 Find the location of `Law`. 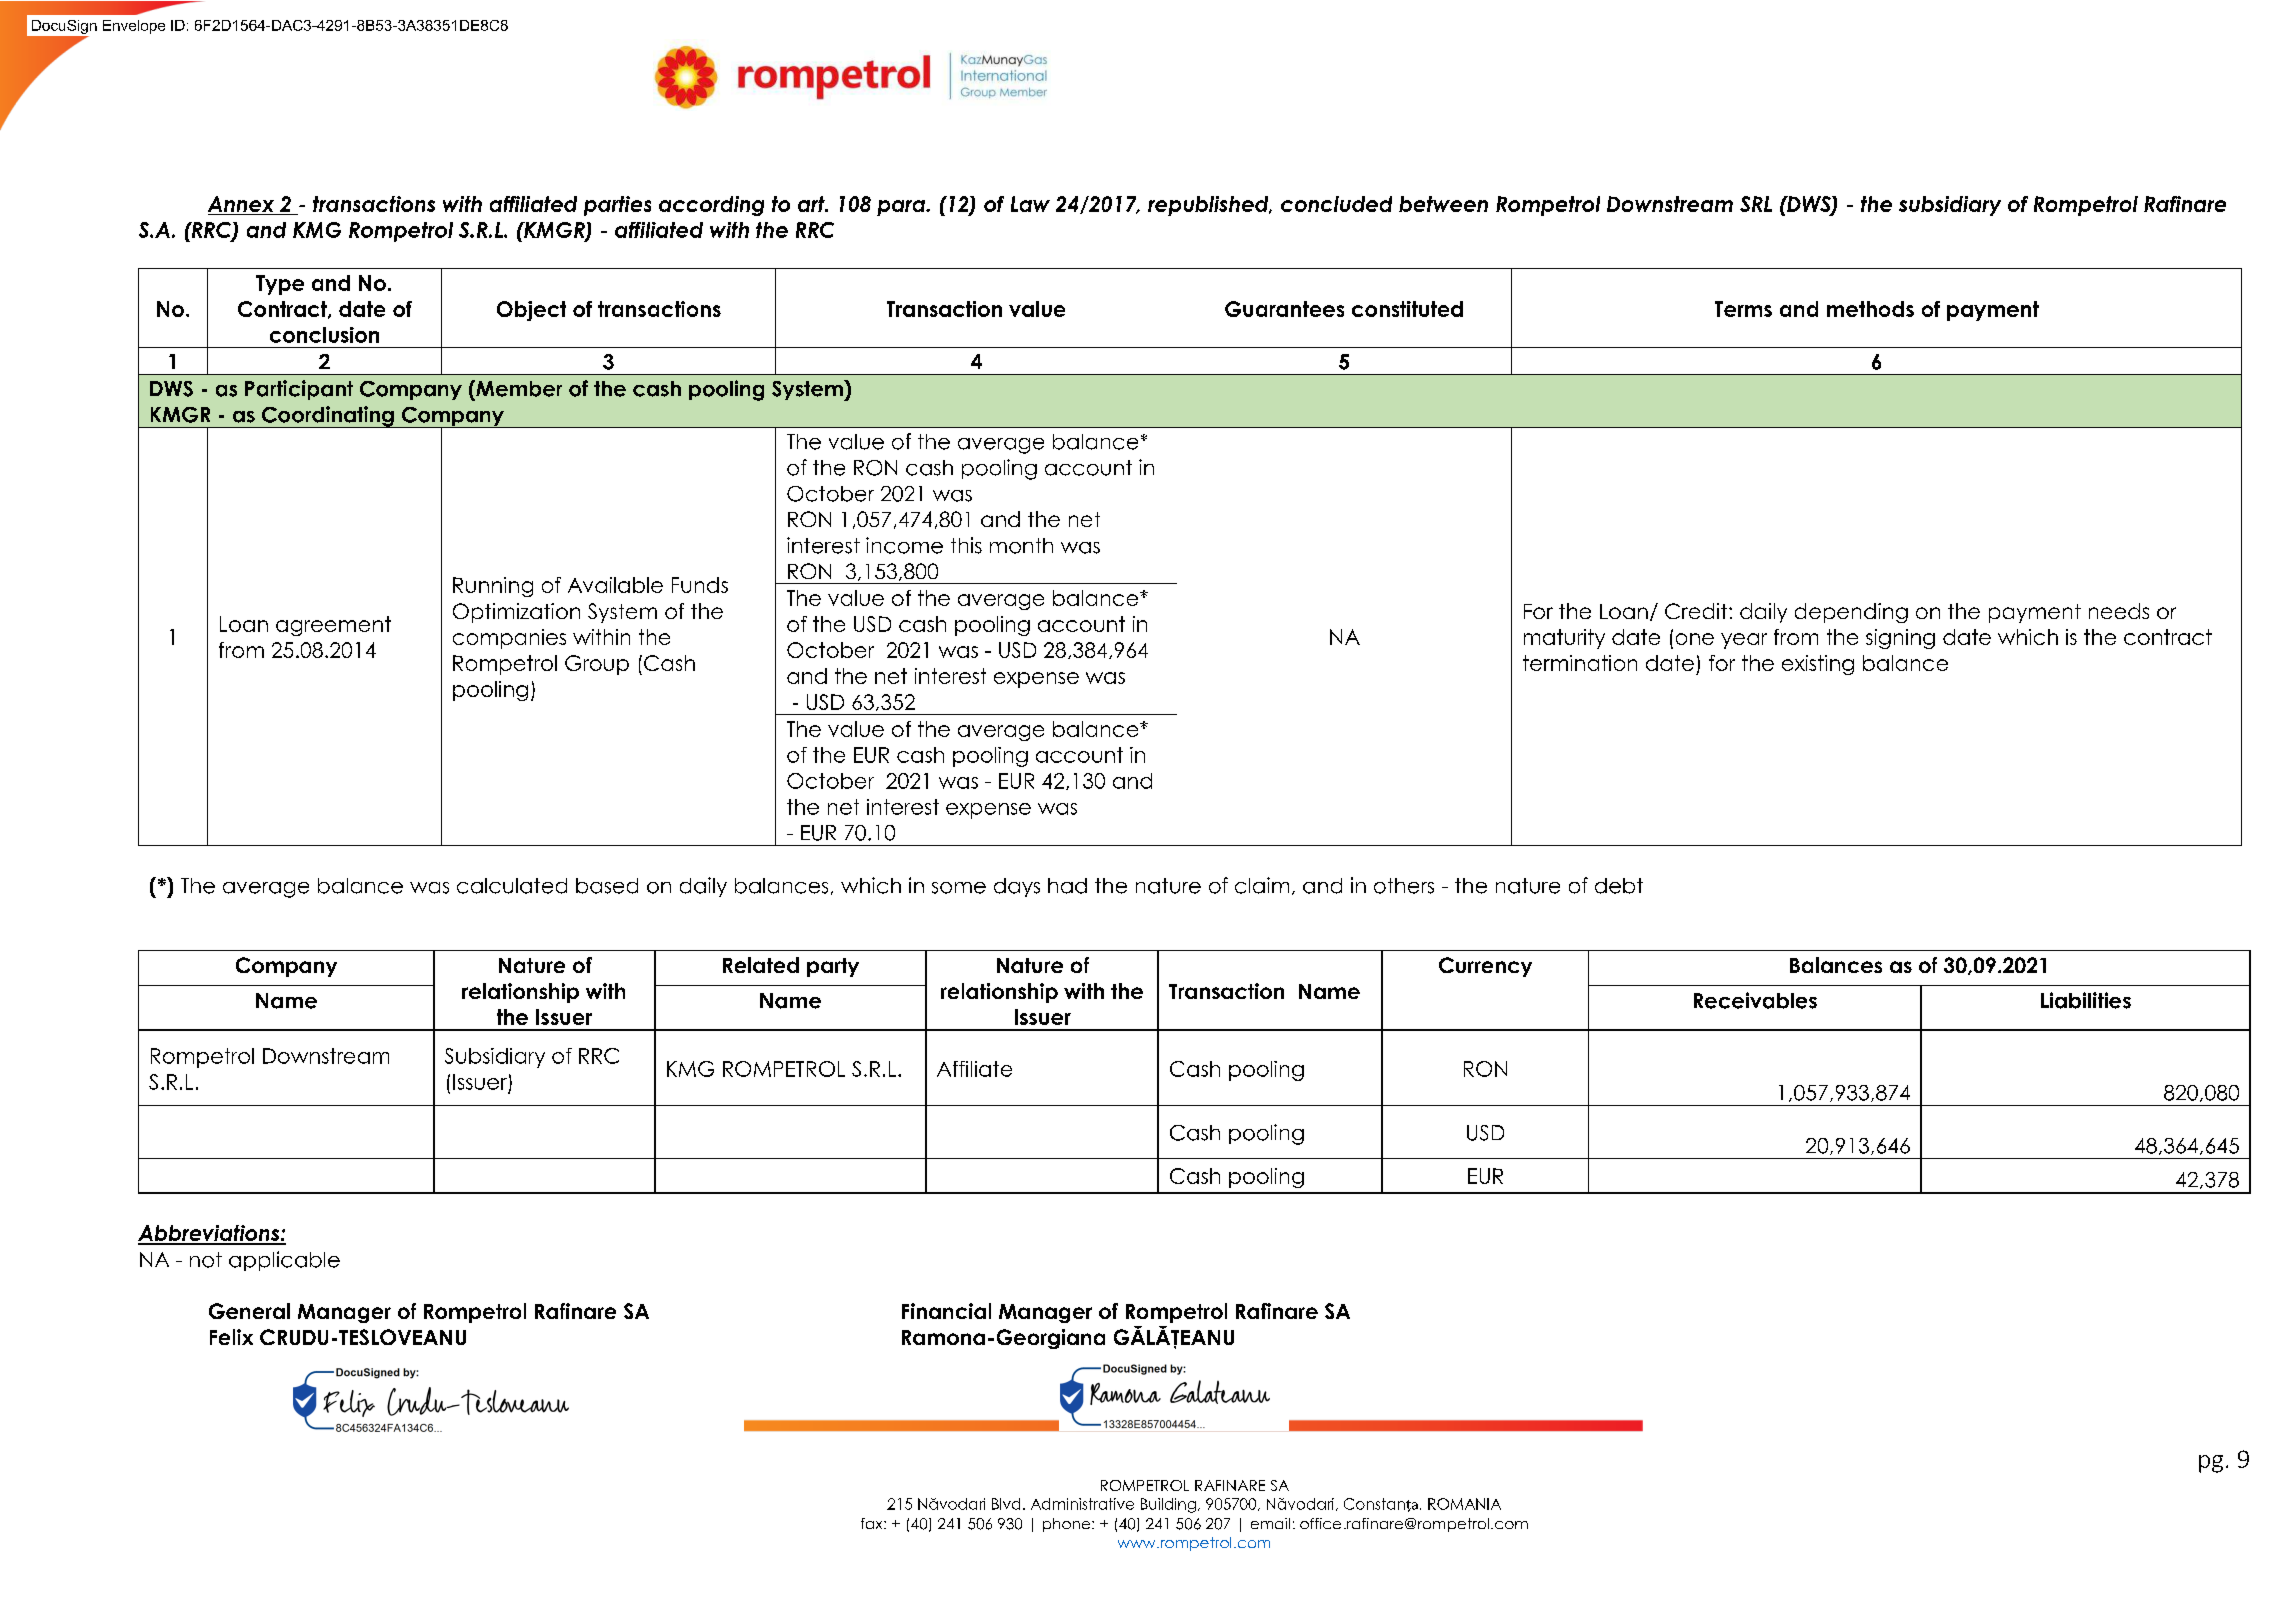

Law is located at coordinates (1030, 204).
